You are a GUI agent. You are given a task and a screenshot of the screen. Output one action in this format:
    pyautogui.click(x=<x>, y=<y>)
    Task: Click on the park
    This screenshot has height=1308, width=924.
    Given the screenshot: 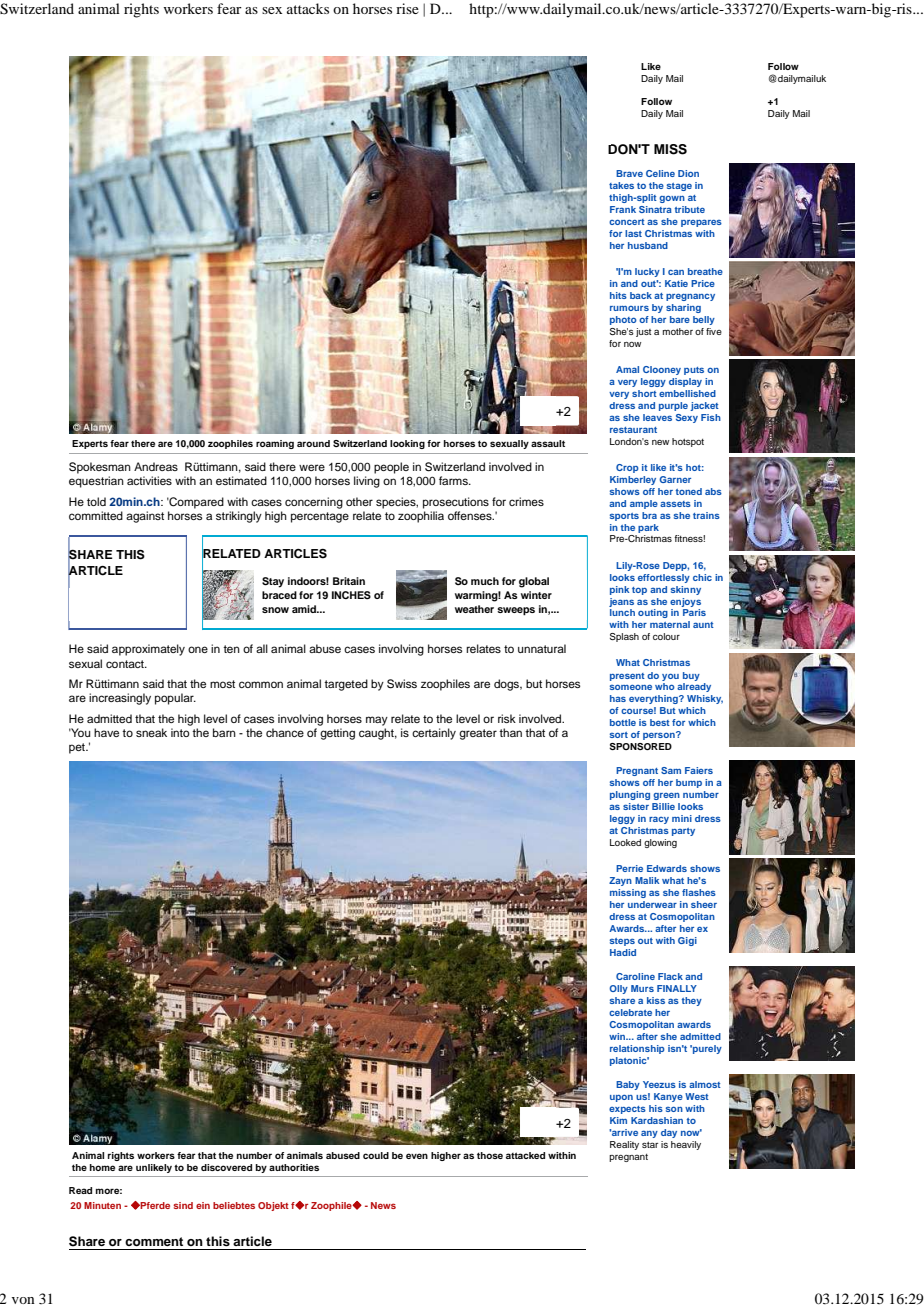 What is the action you would take?
    pyautogui.click(x=648, y=528)
